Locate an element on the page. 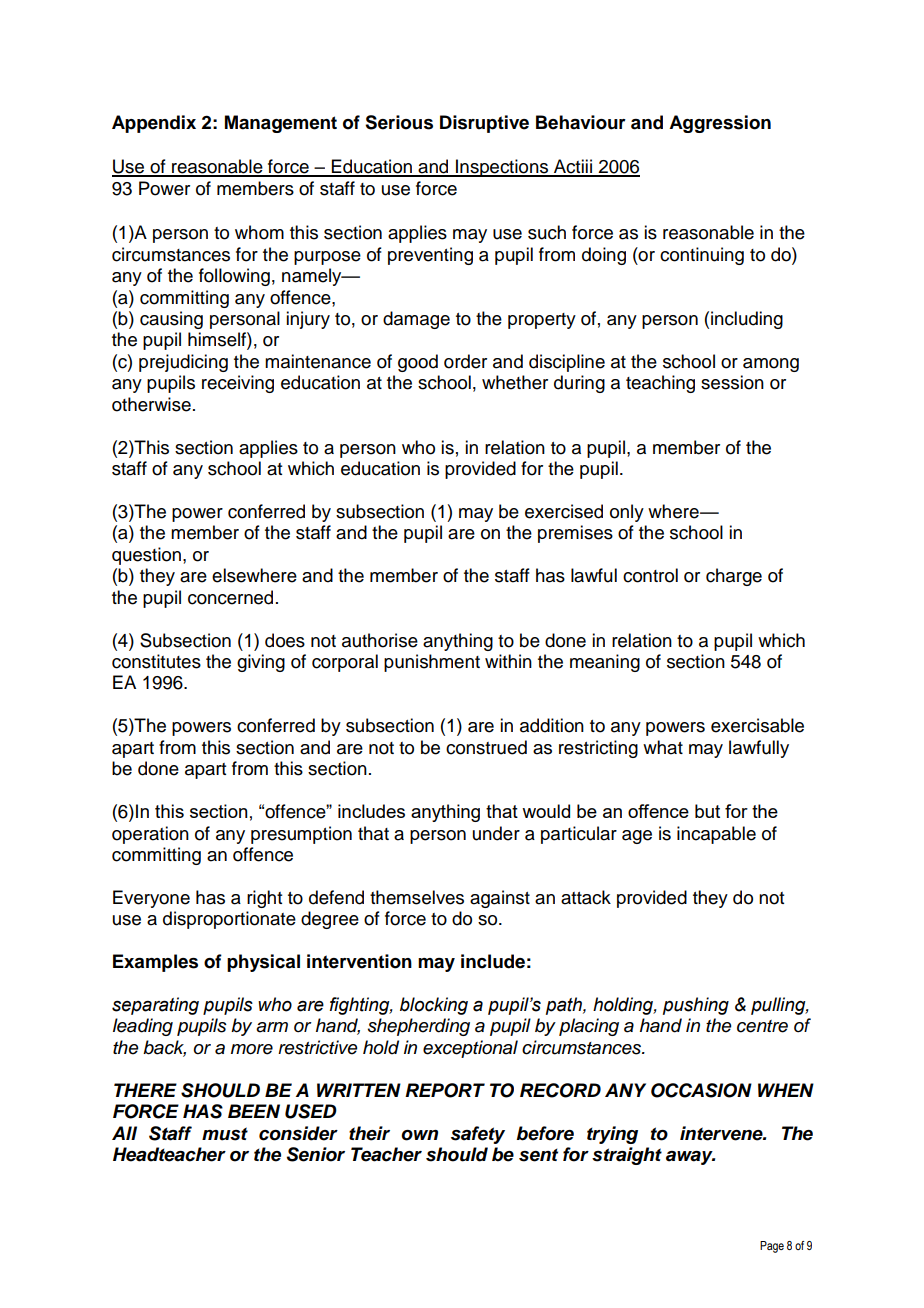 The width and height of the page is (924, 1308). order is located at coordinates (465, 361).
